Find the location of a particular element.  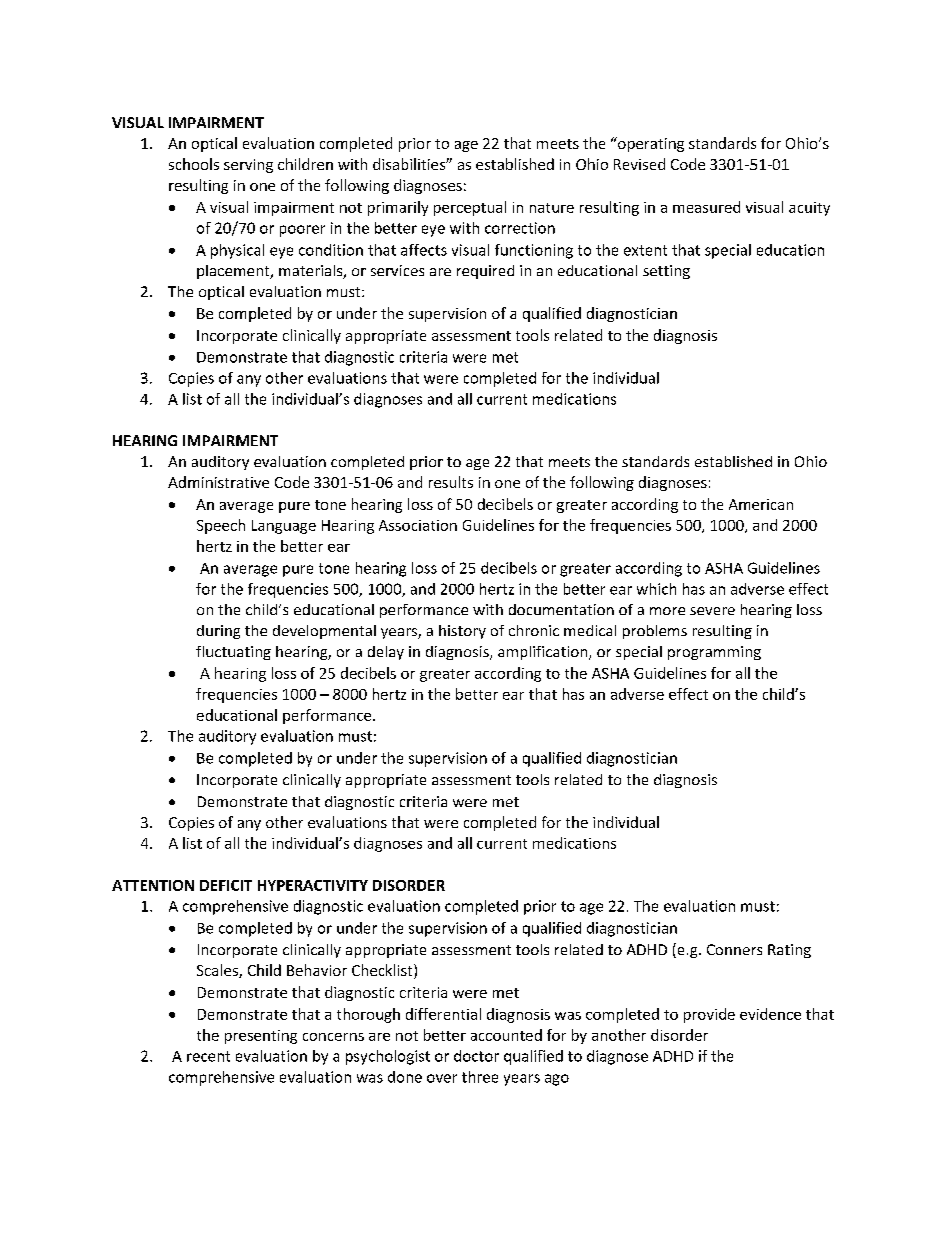

programming is located at coordinates (714, 653).
